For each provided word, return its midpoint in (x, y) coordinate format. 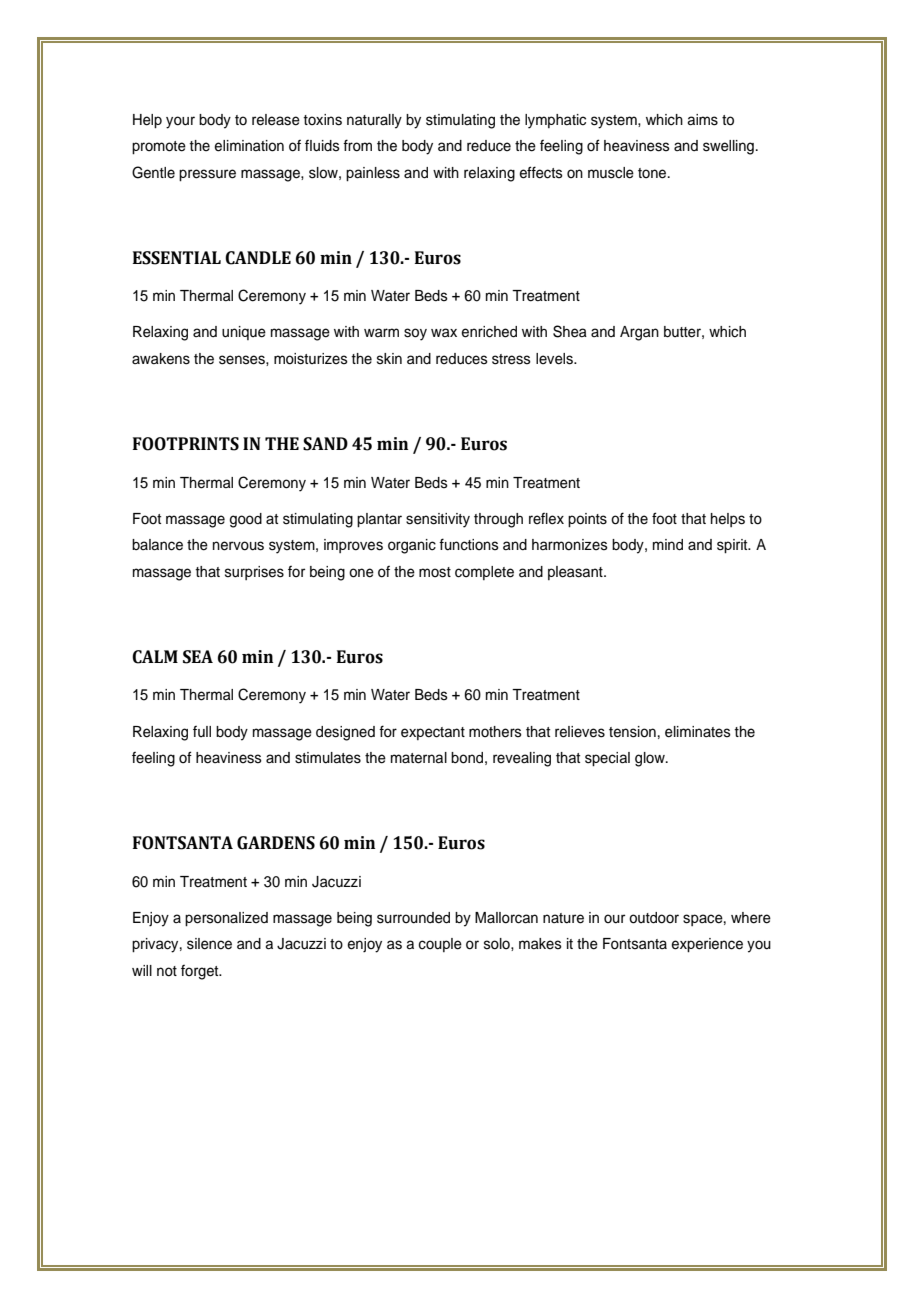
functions (469, 544)
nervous (238, 546)
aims (702, 120)
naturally (374, 121)
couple (440, 945)
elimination (249, 146)
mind (668, 545)
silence (209, 944)
